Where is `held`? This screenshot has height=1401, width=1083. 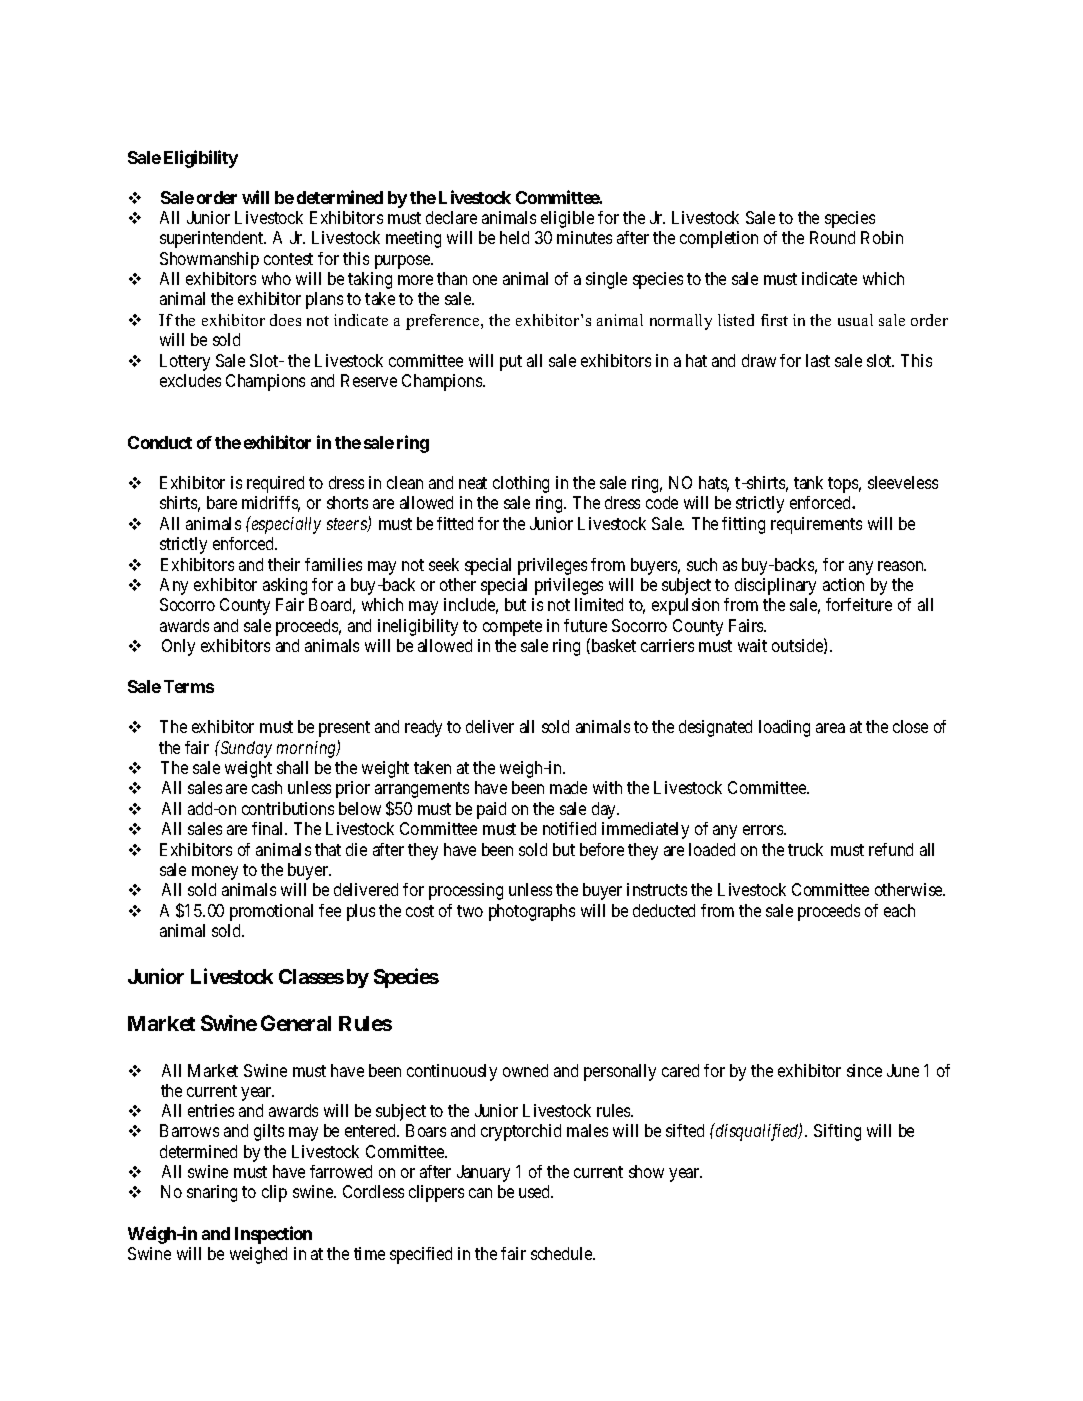 held is located at coordinates (514, 237).
